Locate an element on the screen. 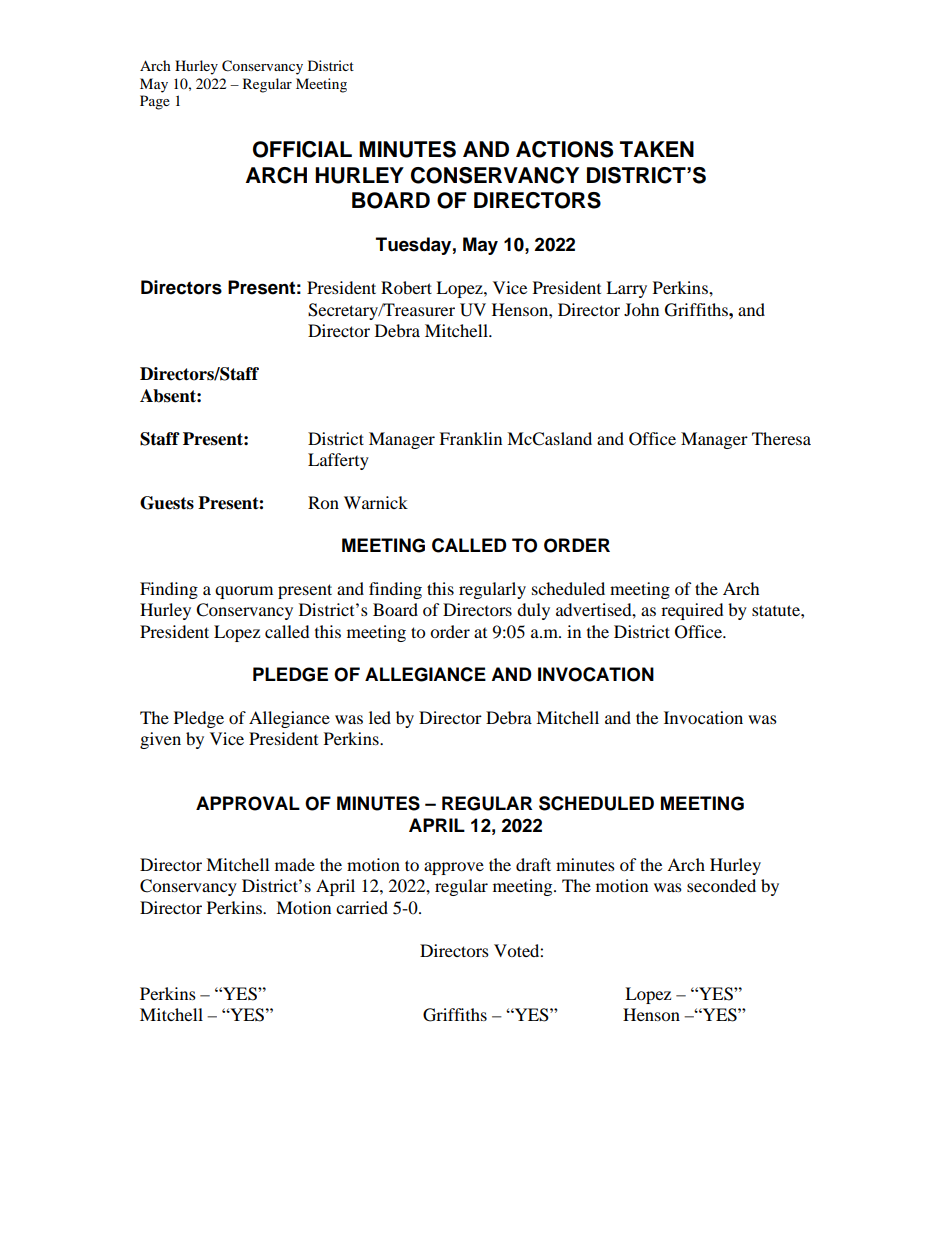  made is located at coordinates (295, 864).
